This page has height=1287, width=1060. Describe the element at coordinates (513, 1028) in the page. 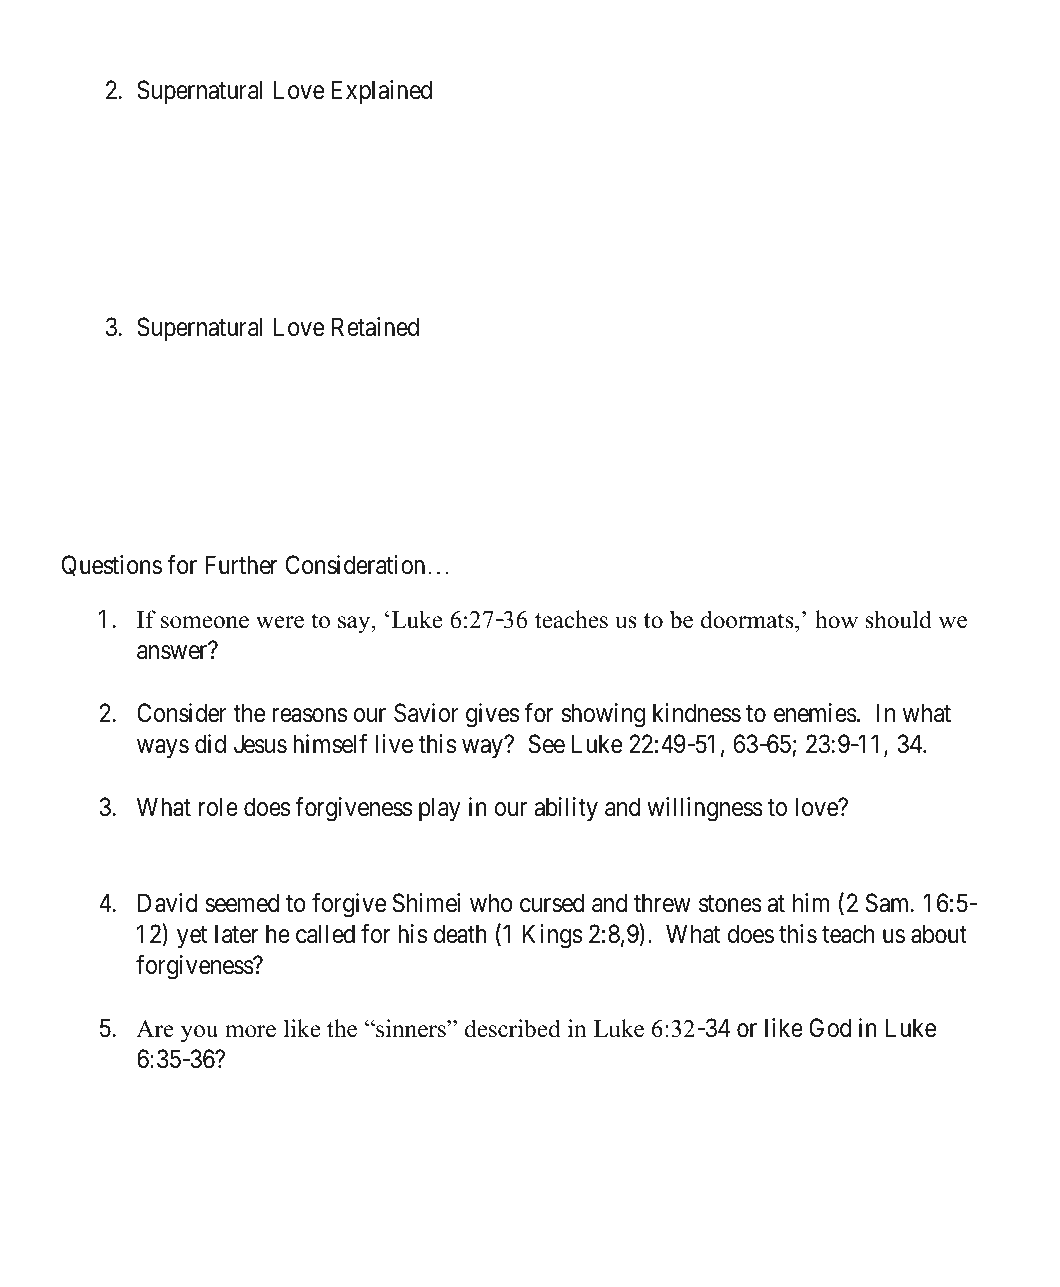

I see `described` at that location.
